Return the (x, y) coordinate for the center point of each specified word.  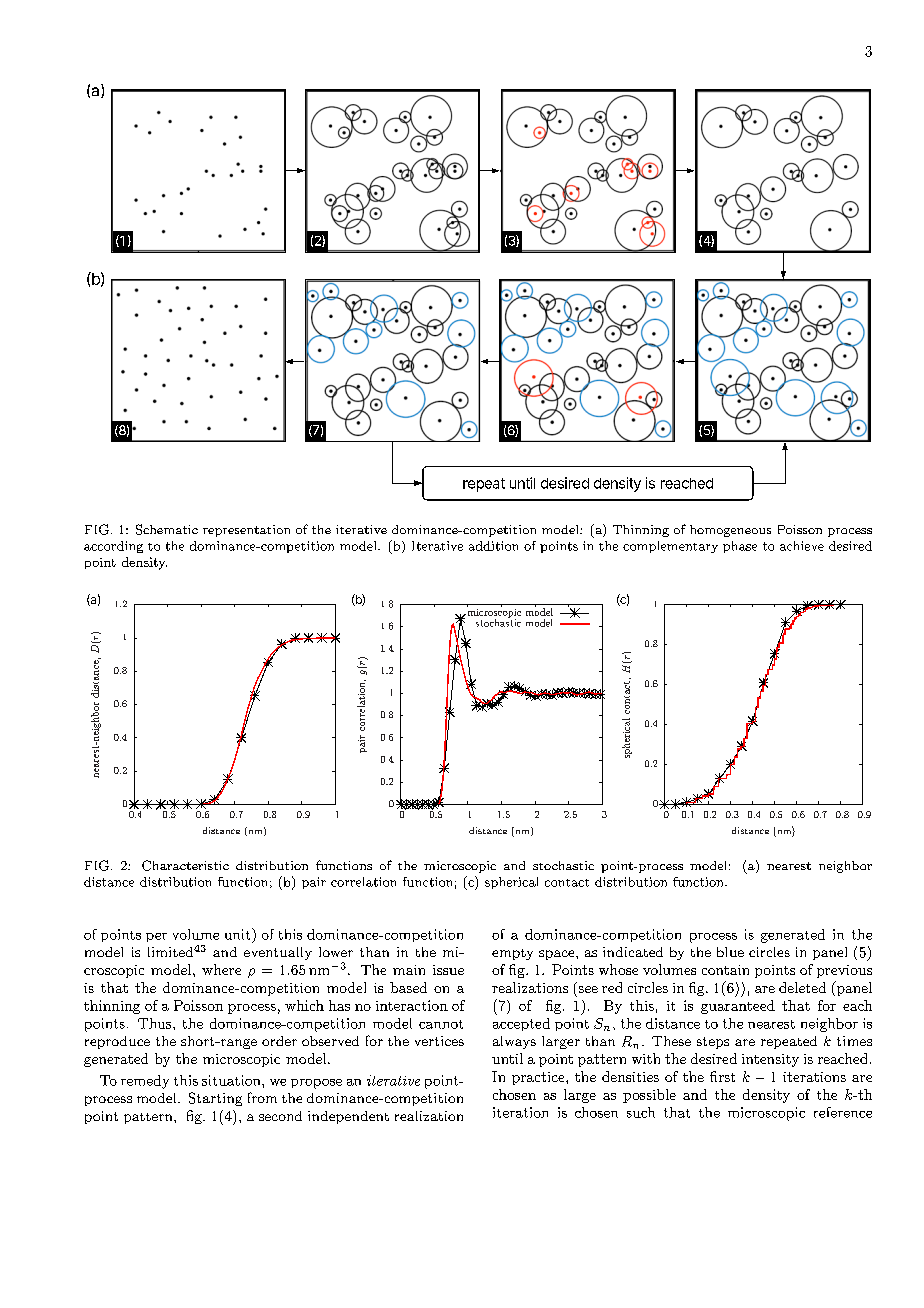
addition (493, 546)
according (113, 547)
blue (730, 952)
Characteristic (185, 865)
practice (539, 1078)
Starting (215, 1099)
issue (448, 970)
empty (512, 954)
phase (740, 547)
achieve (802, 546)
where (221, 969)
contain (725, 970)
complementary (670, 547)
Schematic (167, 529)
